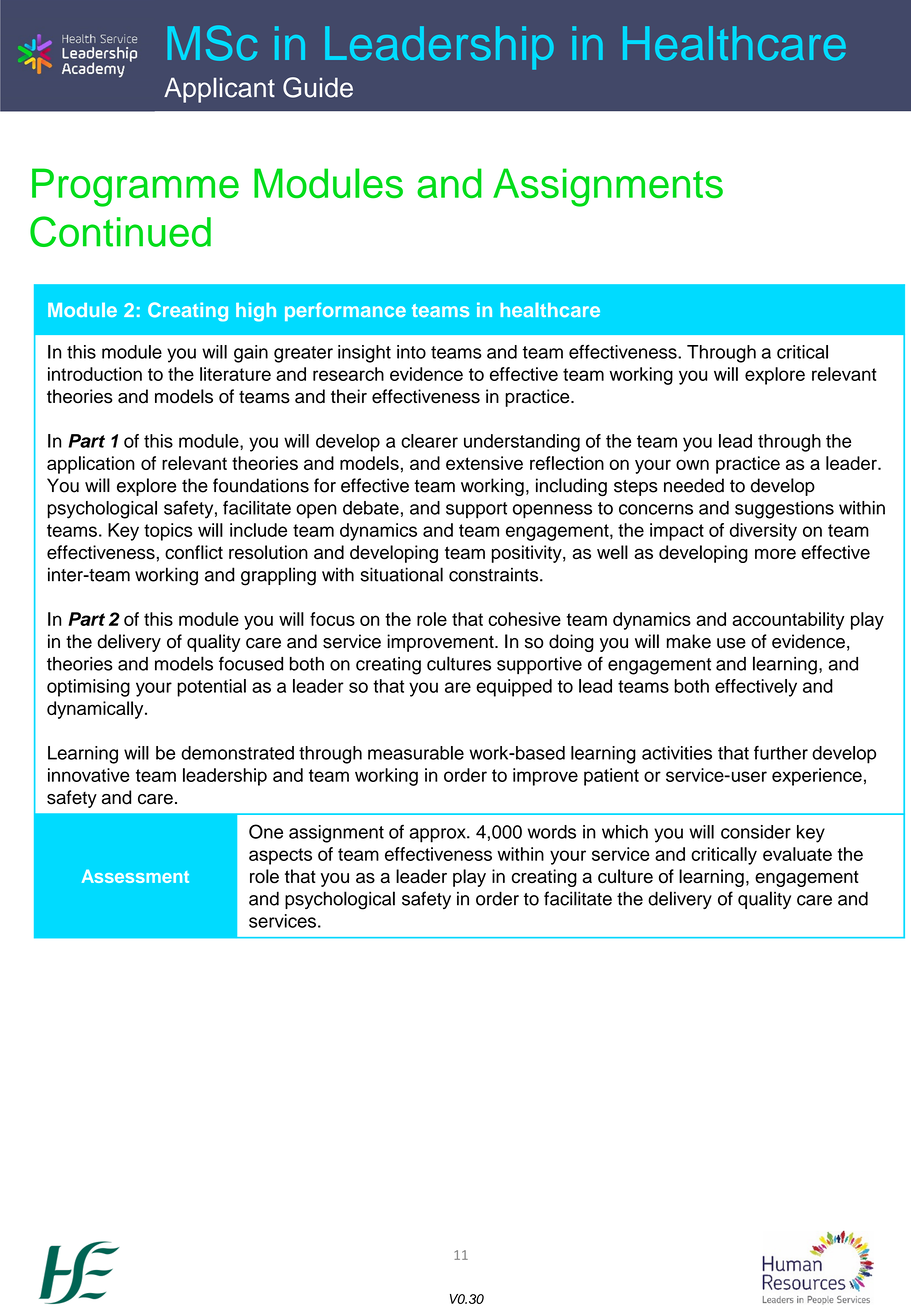 The image size is (911, 1316). Describe the element at coordinates (135, 876) in the screenshot. I see `Assessment` at that location.
